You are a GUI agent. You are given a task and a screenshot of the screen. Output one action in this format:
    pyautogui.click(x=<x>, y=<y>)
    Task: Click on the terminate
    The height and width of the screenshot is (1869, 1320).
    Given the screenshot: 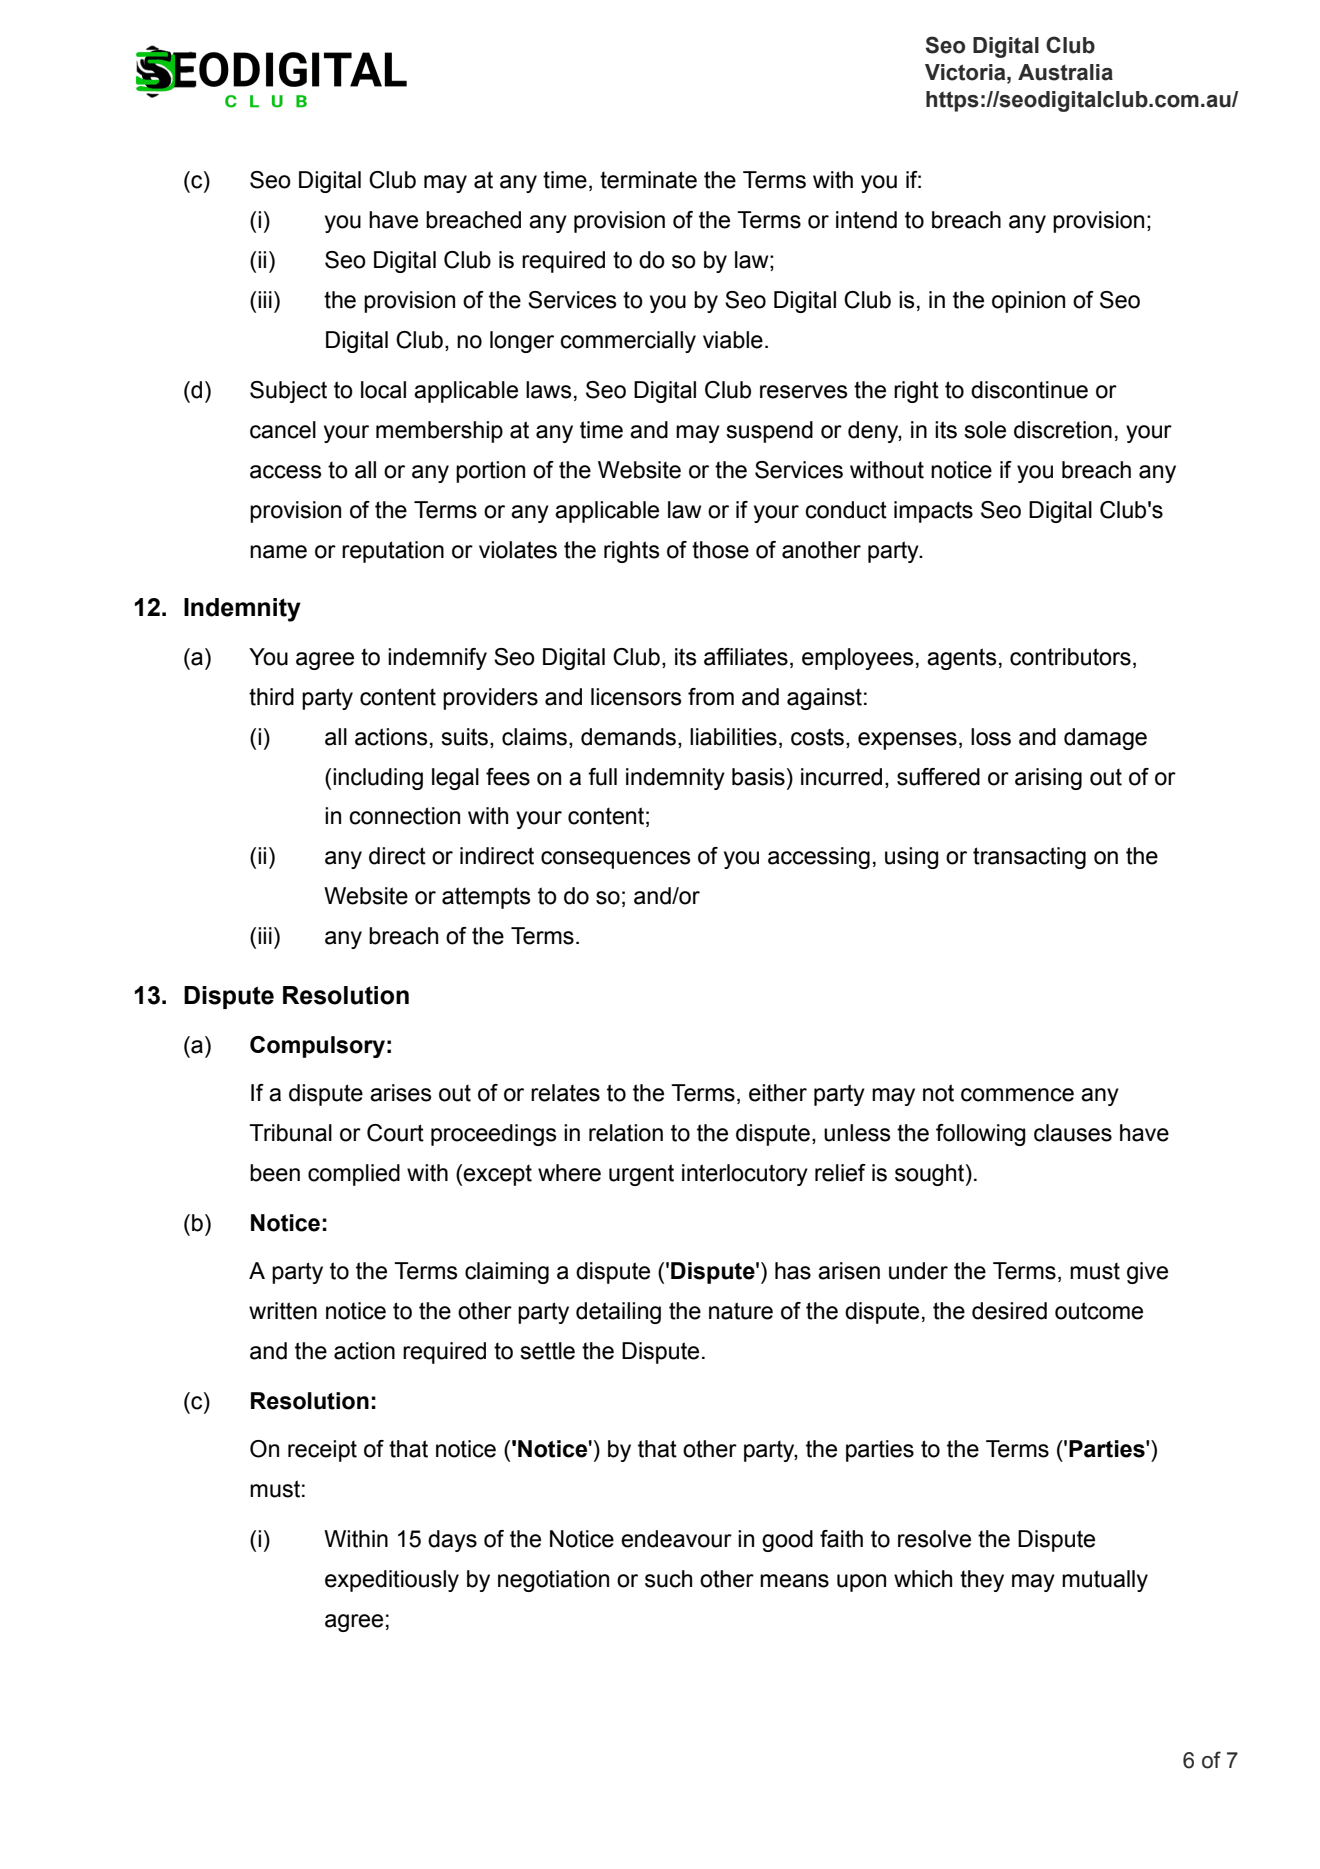 What is the action you would take?
    pyautogui.click(x=648, y=180)
